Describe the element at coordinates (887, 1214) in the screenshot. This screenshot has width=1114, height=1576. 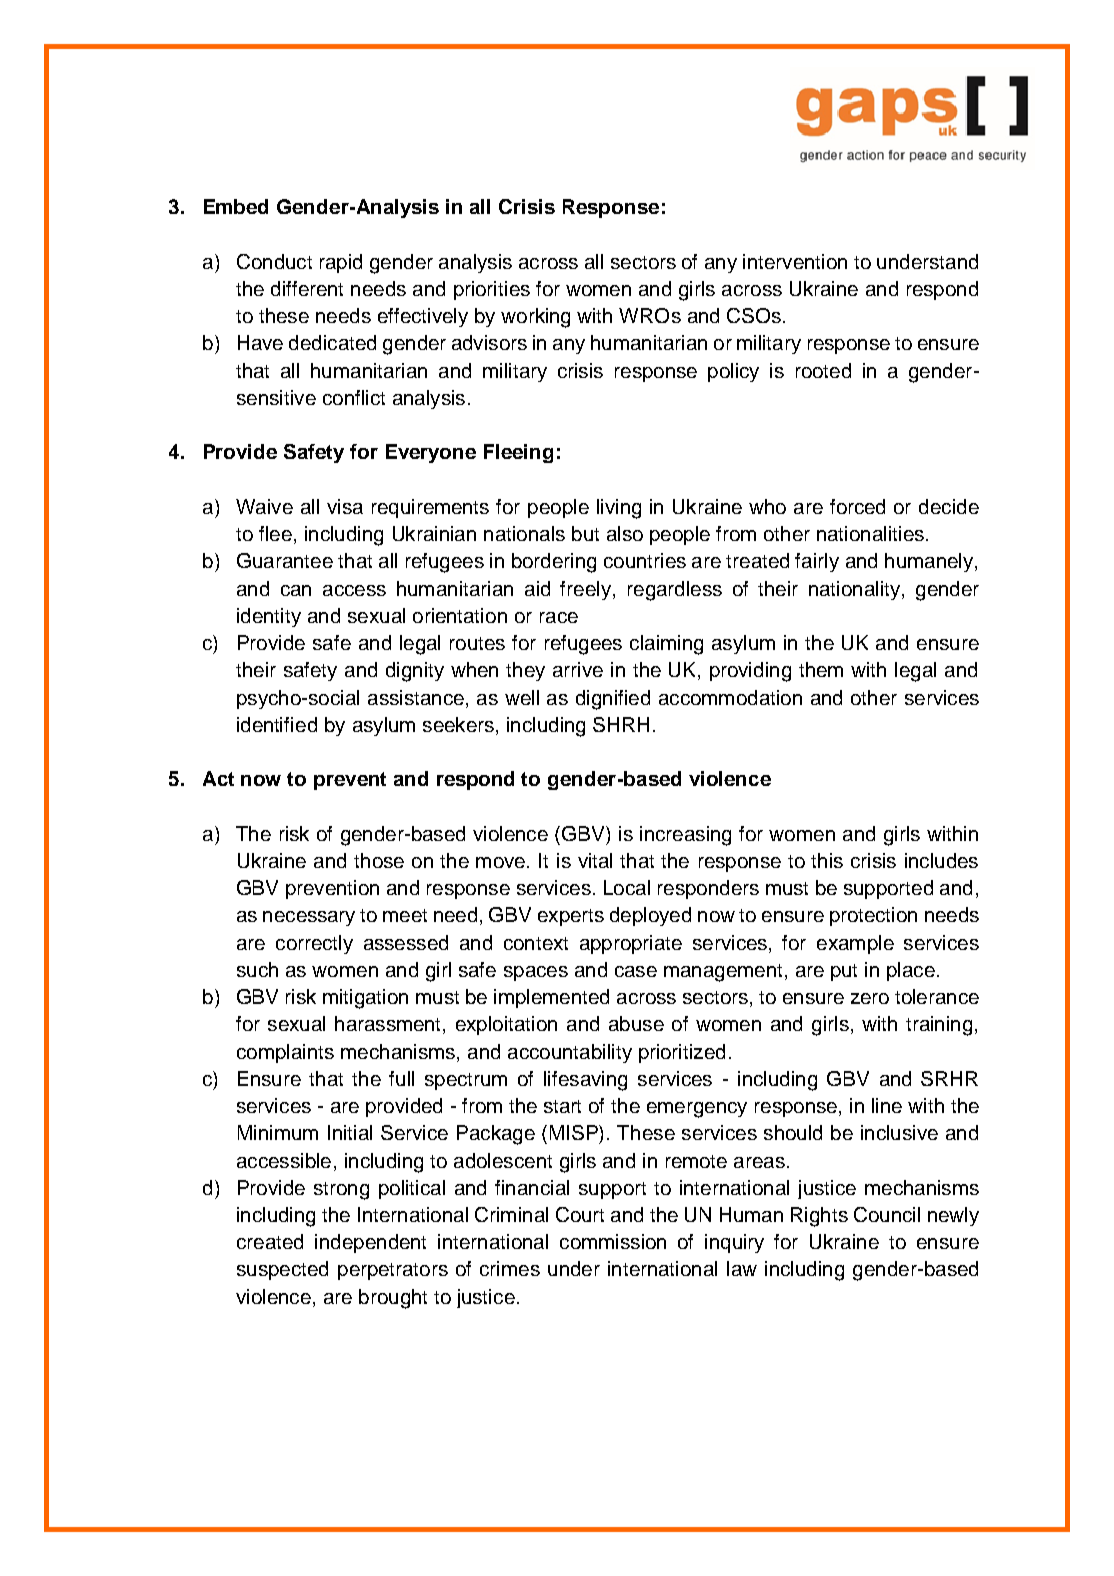
I see `Council` at that location.
